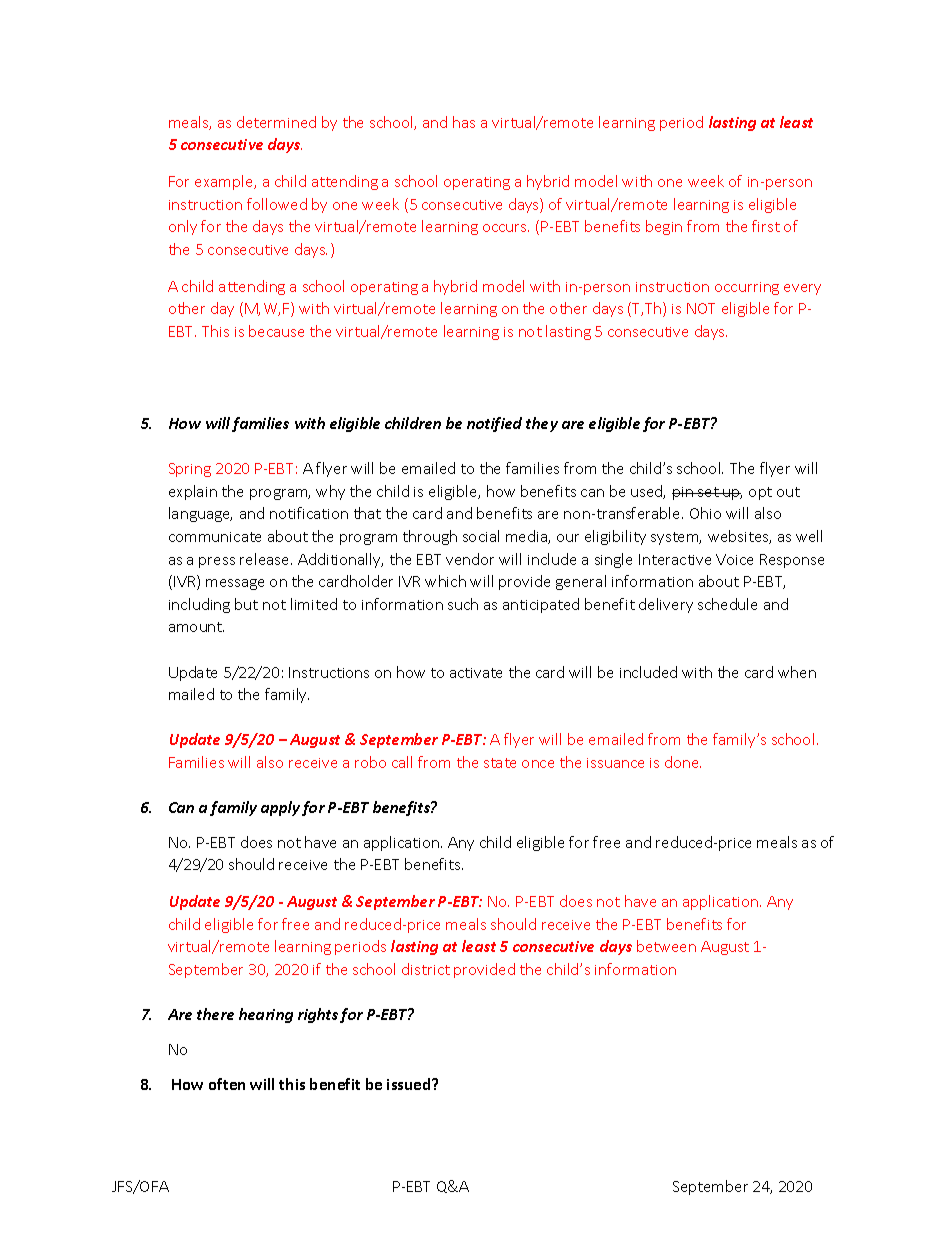  I want to click on issued, so click(410, 1084).
